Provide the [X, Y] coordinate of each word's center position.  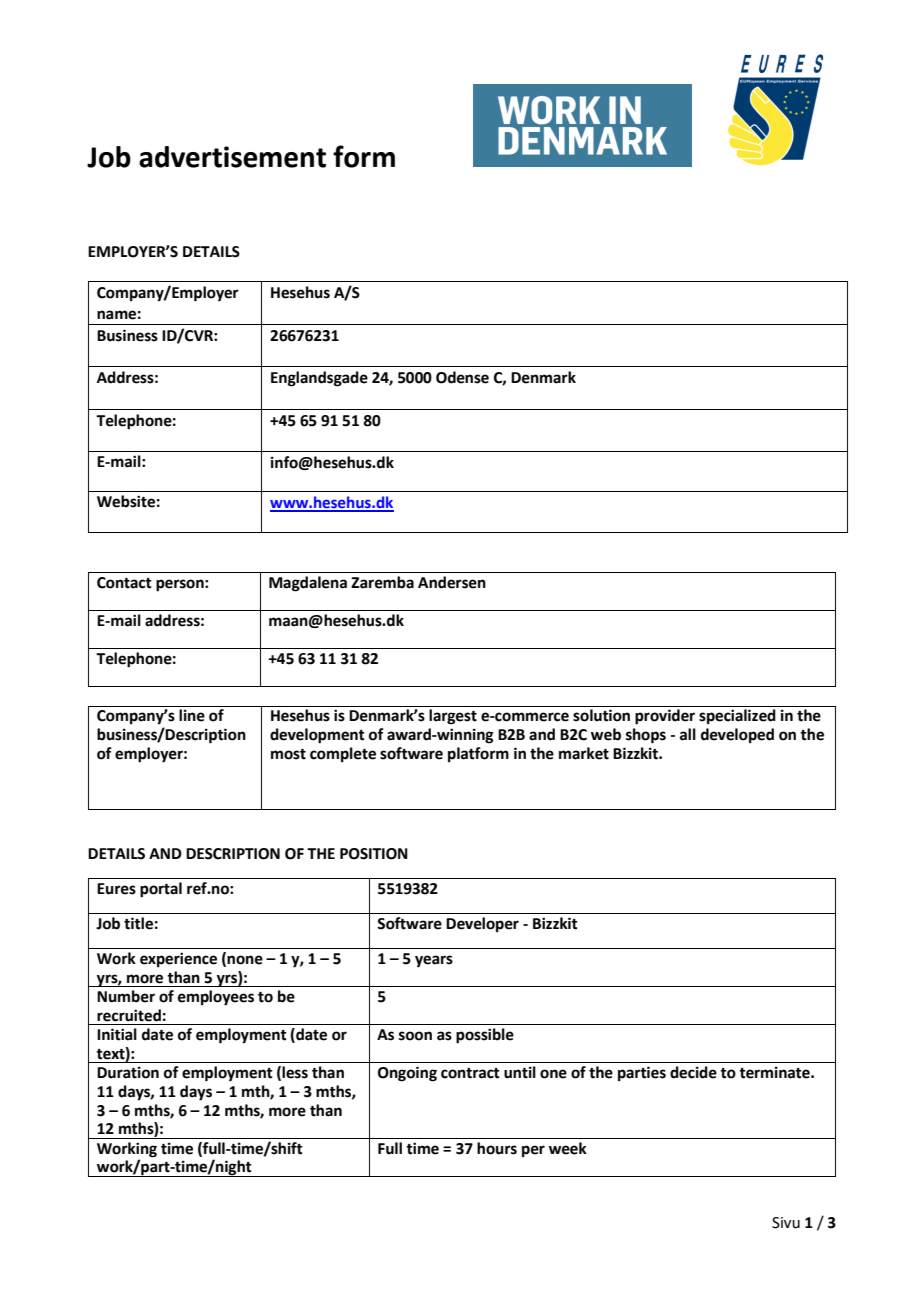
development [317, 736]
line [192, 715]
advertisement [232, 157]
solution [601, 715]
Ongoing [407, 1074]
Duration [128, 1072]
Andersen [452, 582]
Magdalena [308, 584]
